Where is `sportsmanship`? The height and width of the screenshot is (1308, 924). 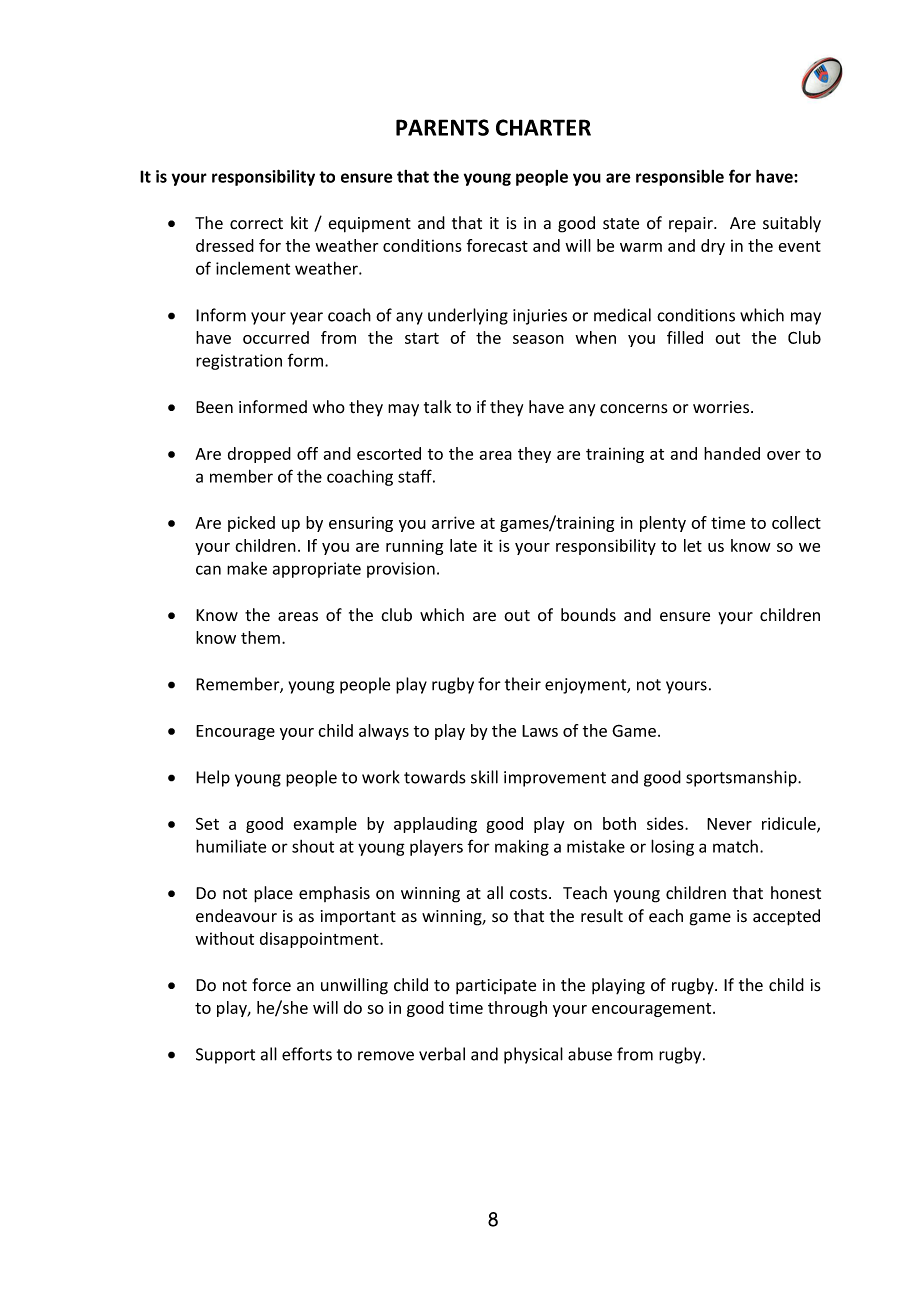
sportsmanship is located at coordinates (742, 778).
